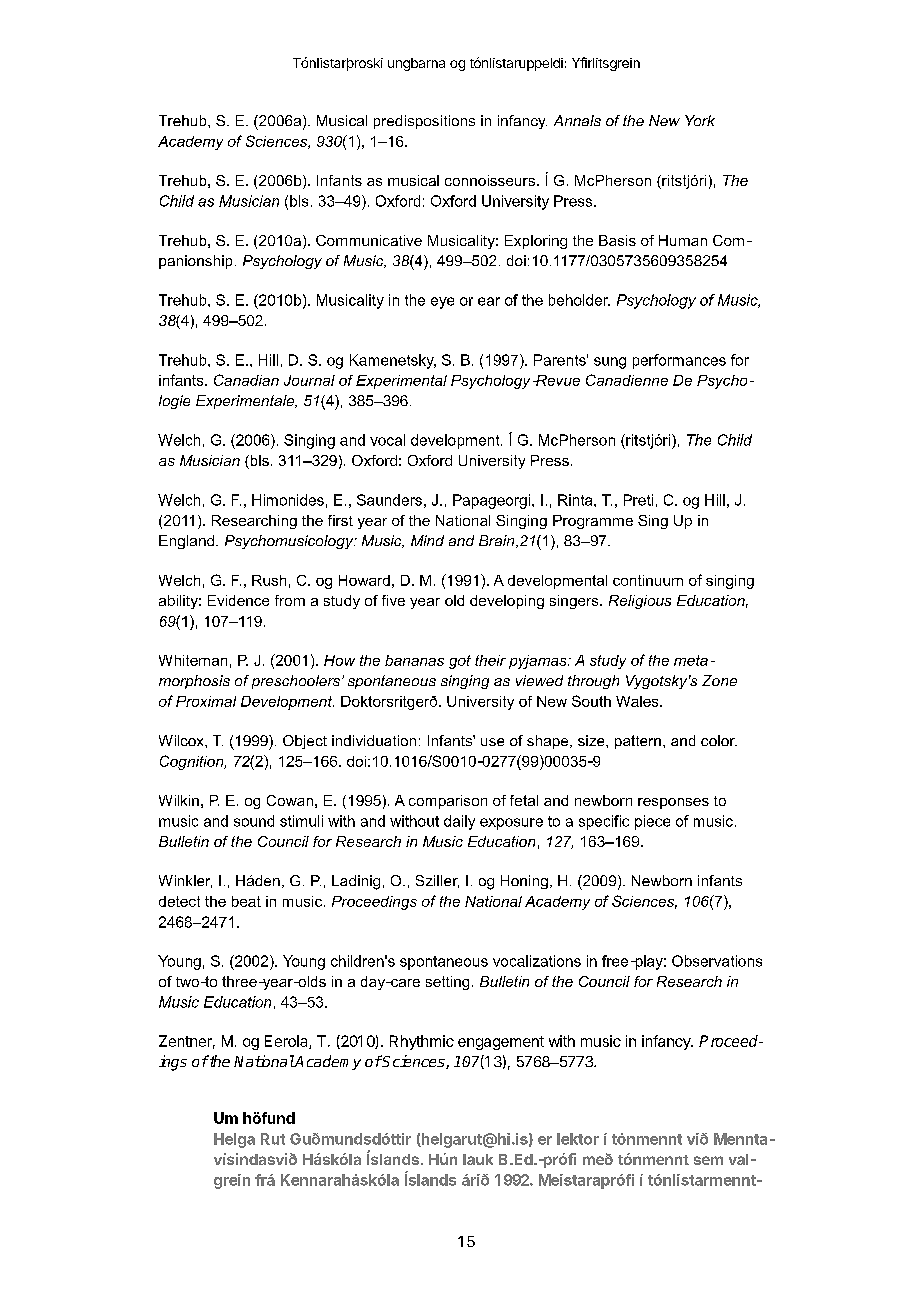 The image size is (924, 1308). Describe the element at coordinates (700, 120) in the page. I see `York` at that location.
